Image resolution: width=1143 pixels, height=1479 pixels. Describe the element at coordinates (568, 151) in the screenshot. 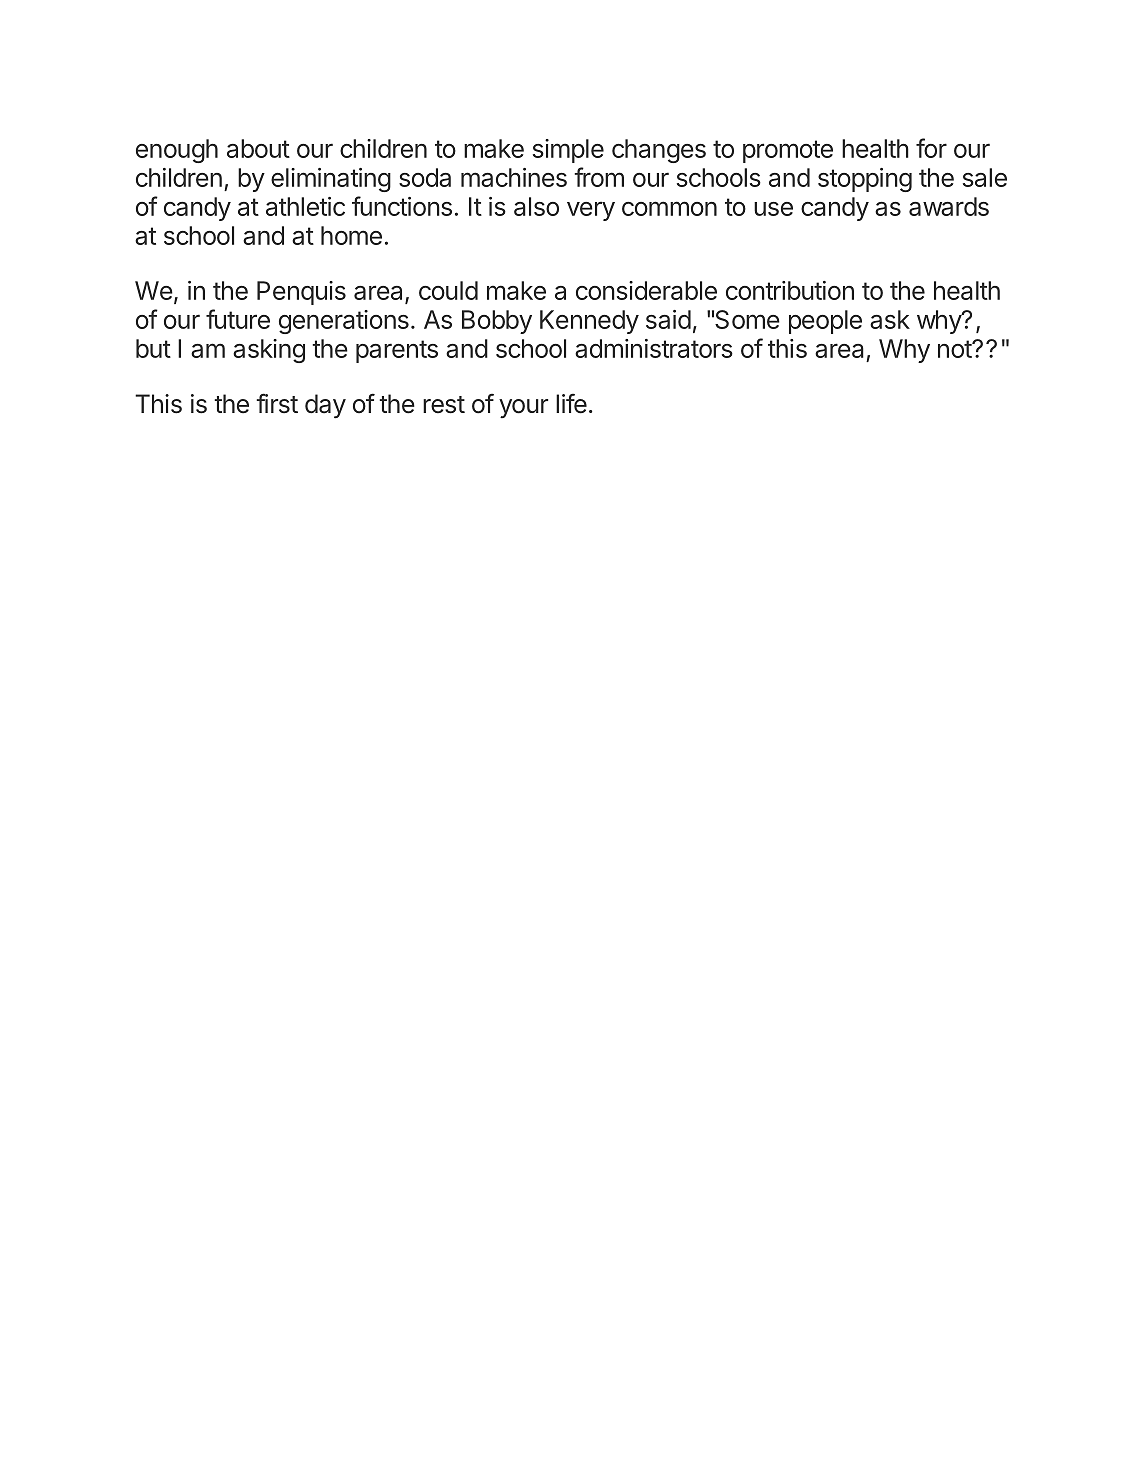

I see `simple` at that location.
